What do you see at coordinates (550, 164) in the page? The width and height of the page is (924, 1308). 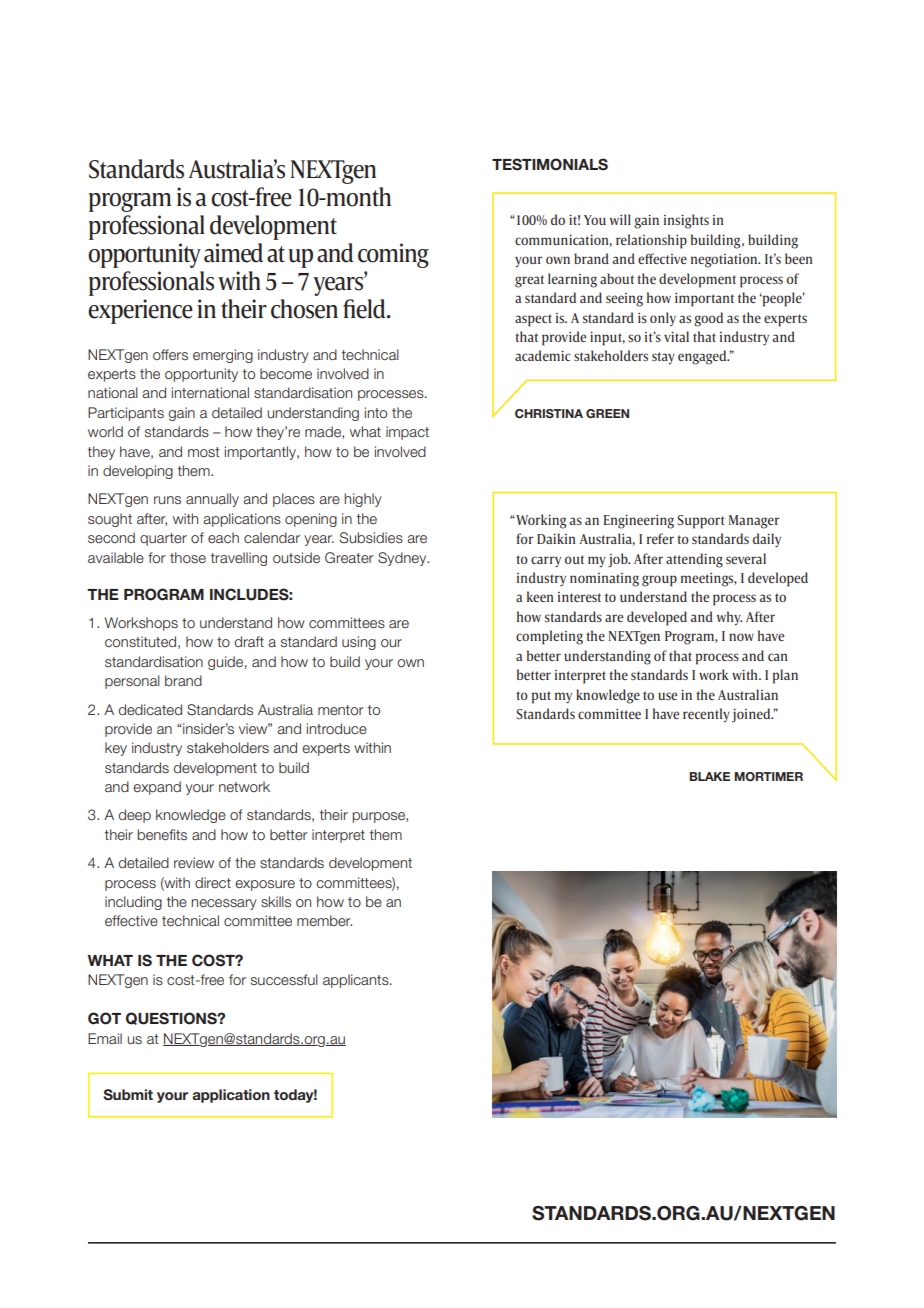 I see `TESTIMONIALS` at bounding box center [550, 164].
